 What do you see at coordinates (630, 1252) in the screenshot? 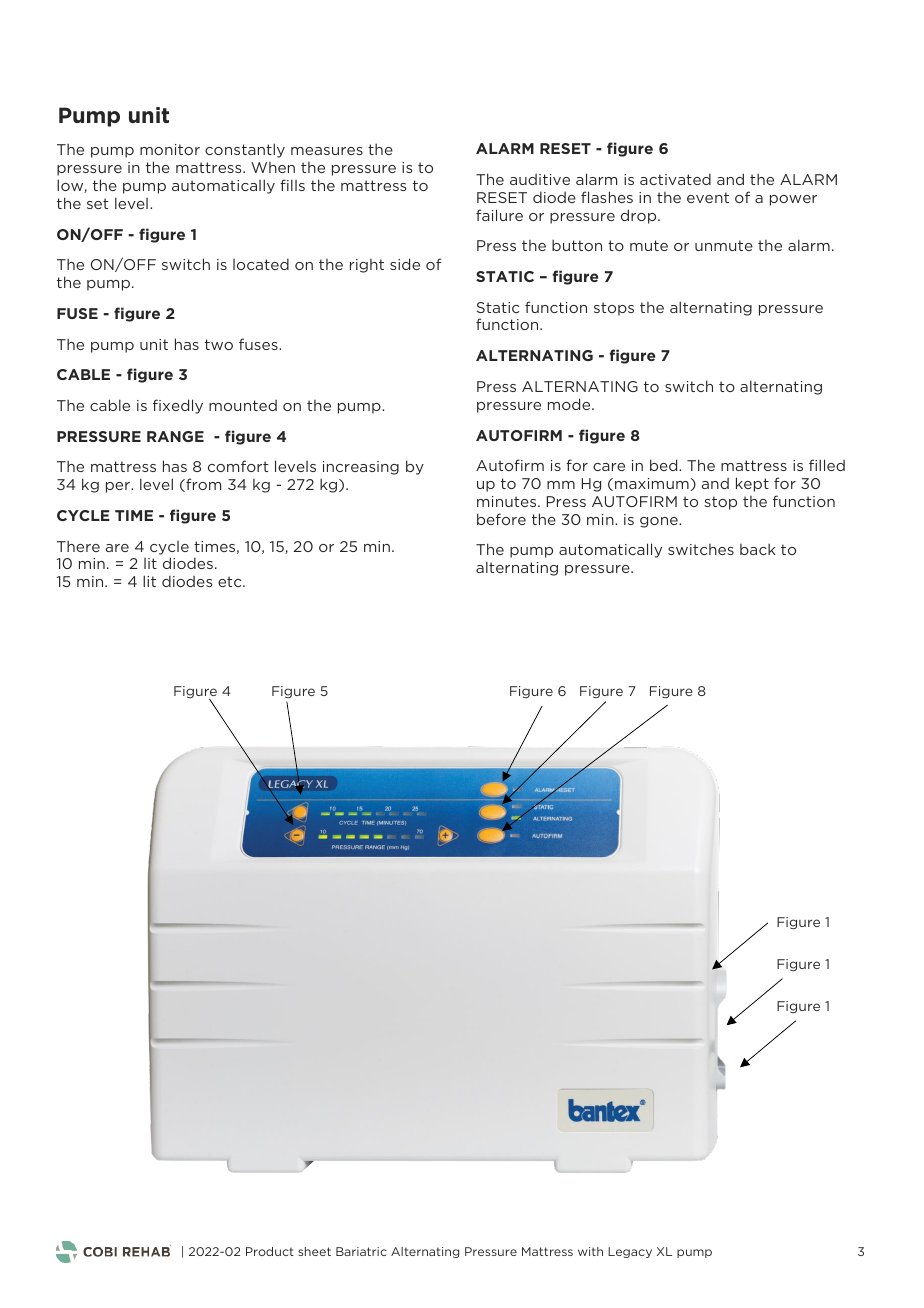
I see `Legacy` at bounding box center [630, 1252].
